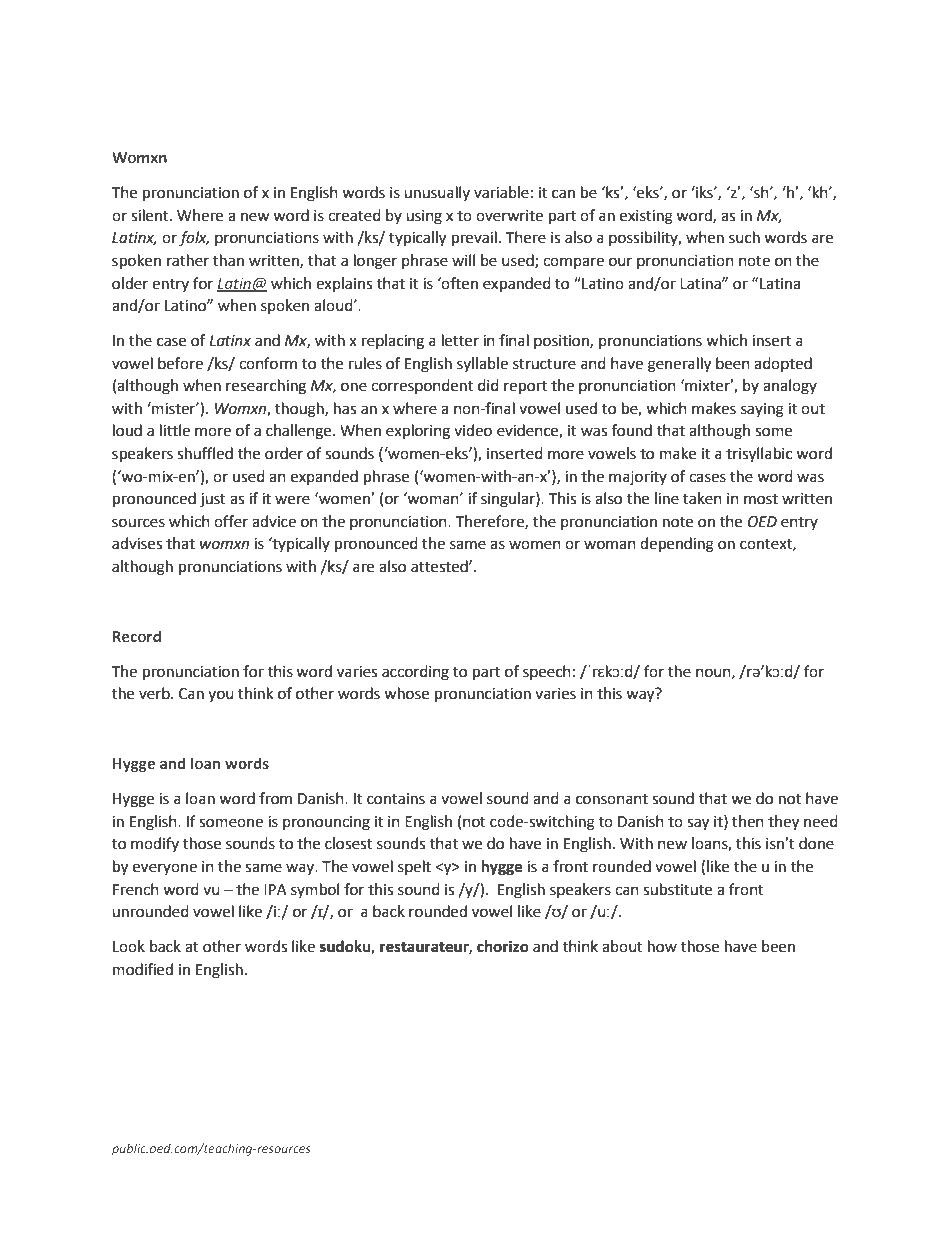 Image resolution: width=952 pixels, height=1233 pixels. What do you see at coordinates (744, 237) in the screenshot?
I see `such` at bounding box center [744, 237].
